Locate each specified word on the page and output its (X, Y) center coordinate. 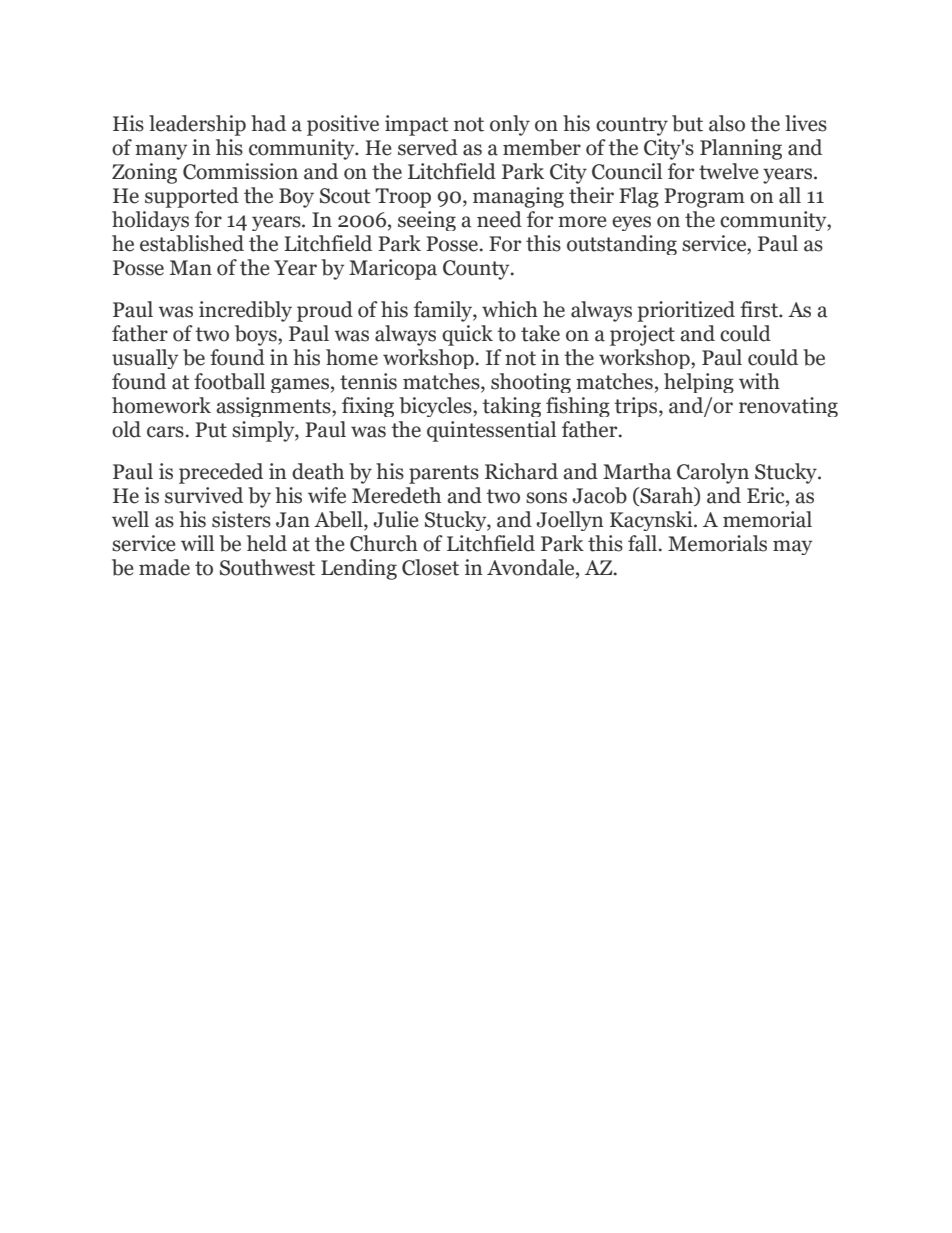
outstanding (622, 245)
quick (467, 335)
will (197, 543)
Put (211, 430)
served (428, 147)
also (727, 123)
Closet (430, 567)
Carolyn (713, 473)
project (642, 335)
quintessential (491, 431)
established (192, 243)
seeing (427, 221)
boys (257, 335)
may (792, 547)
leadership (197, 125)
